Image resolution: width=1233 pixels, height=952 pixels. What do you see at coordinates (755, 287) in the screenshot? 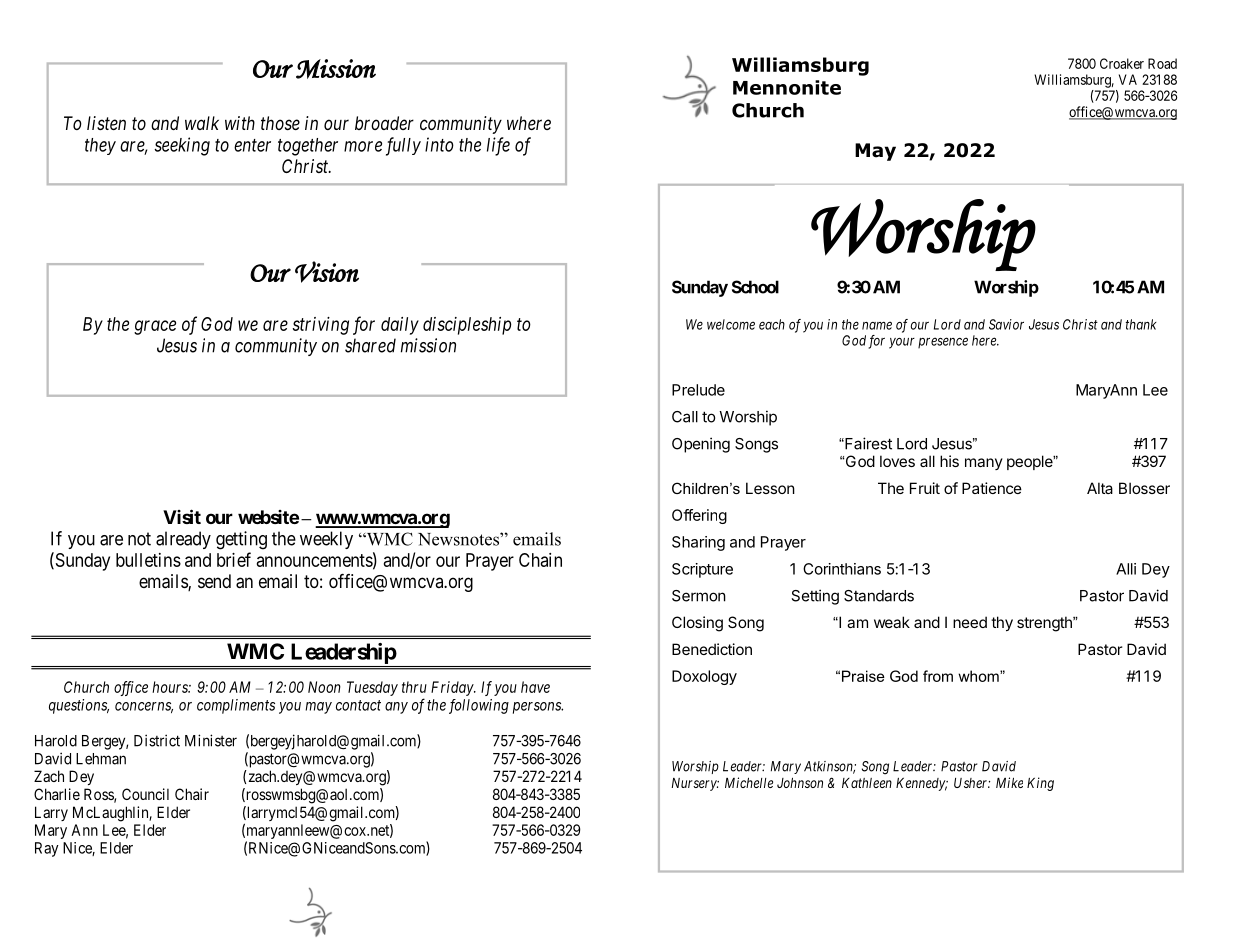
I see `School` at bounding box center [755, 287].
